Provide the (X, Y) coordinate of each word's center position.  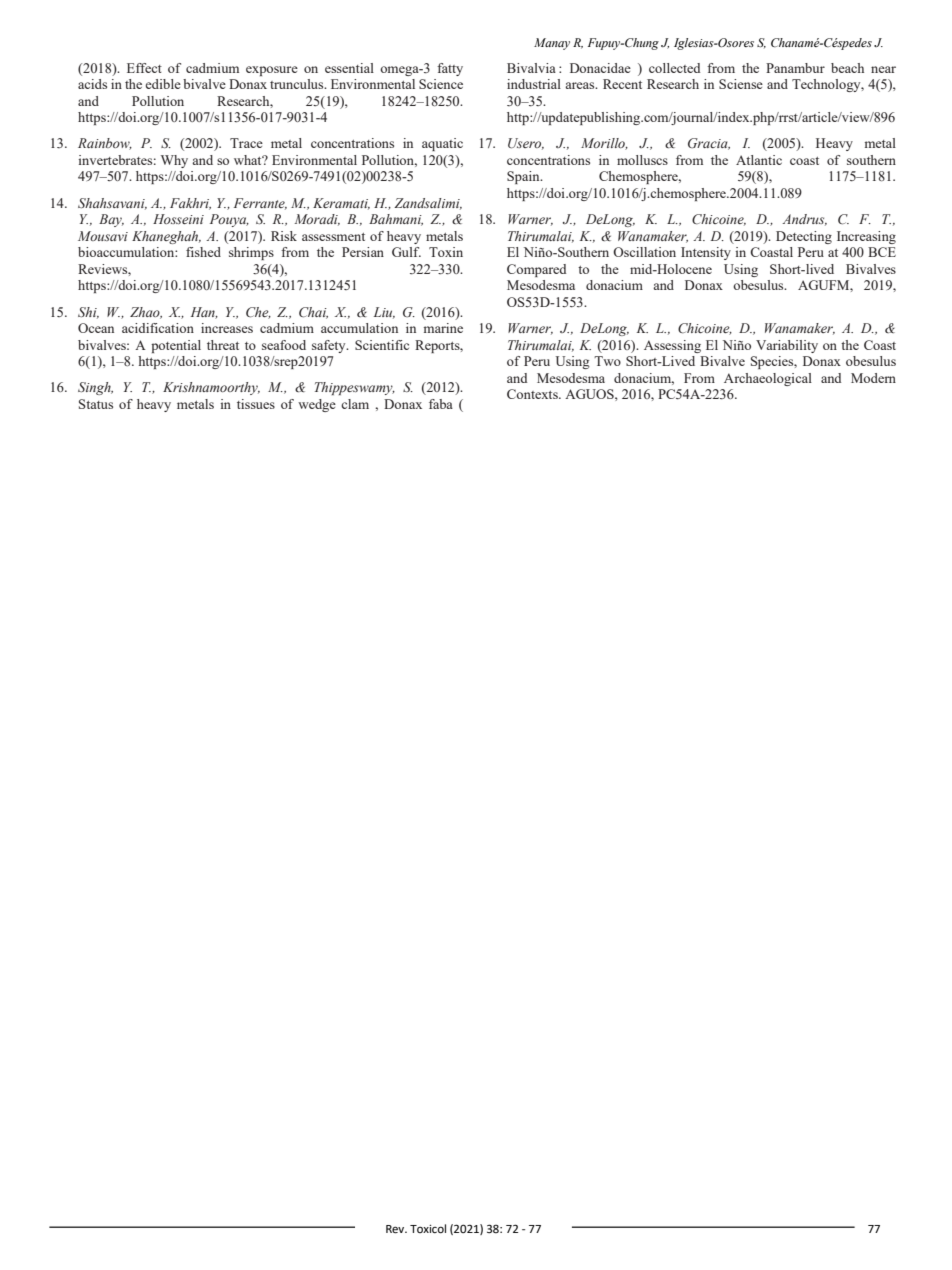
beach (847, 68)
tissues (256, 404)
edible (163, 84)
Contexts (533, 394)
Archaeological (768, 379)
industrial (534, 84)
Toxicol (428, 1229)
